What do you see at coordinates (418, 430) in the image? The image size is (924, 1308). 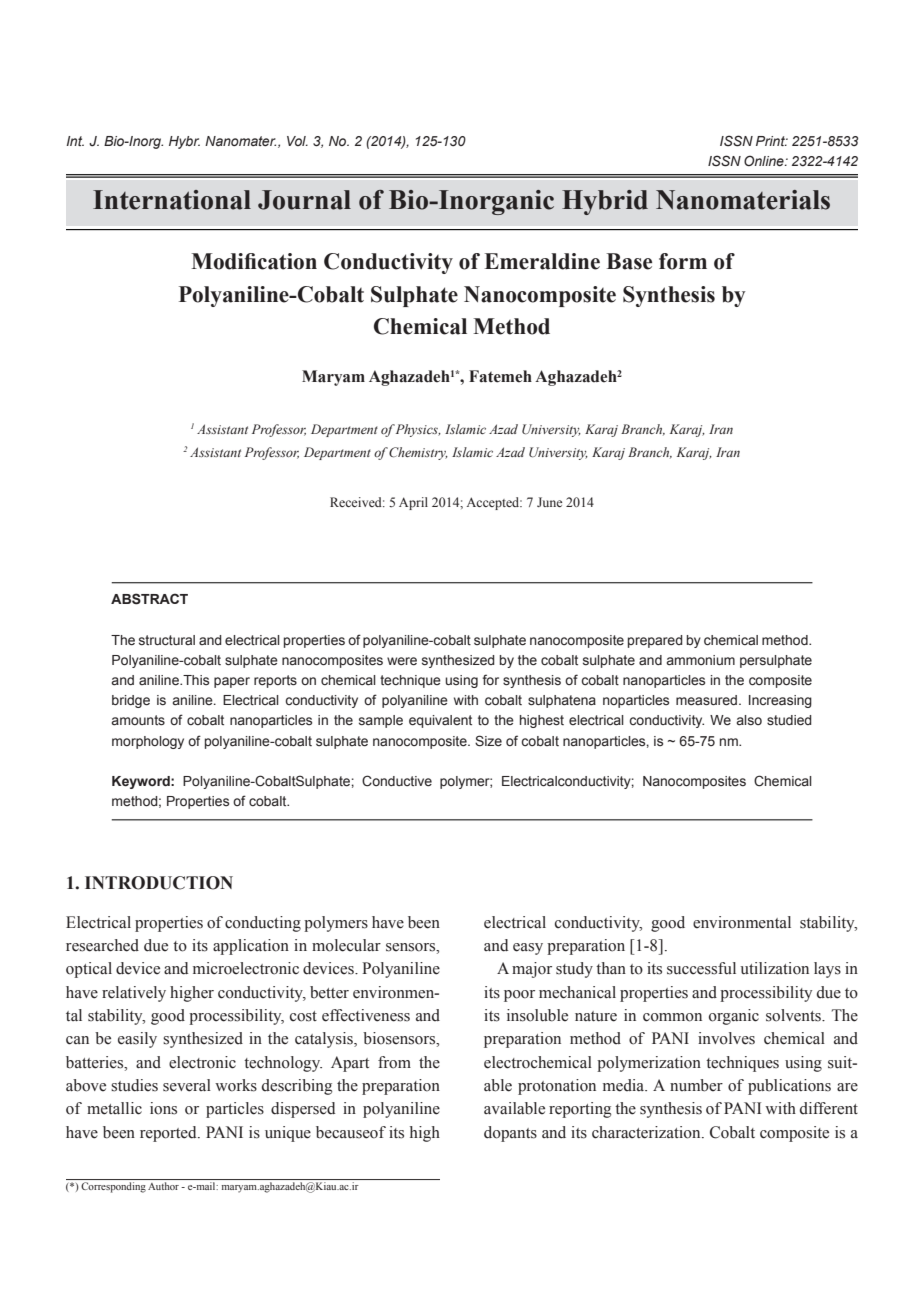 I see `Physics` at bounding box center [418, 430].
